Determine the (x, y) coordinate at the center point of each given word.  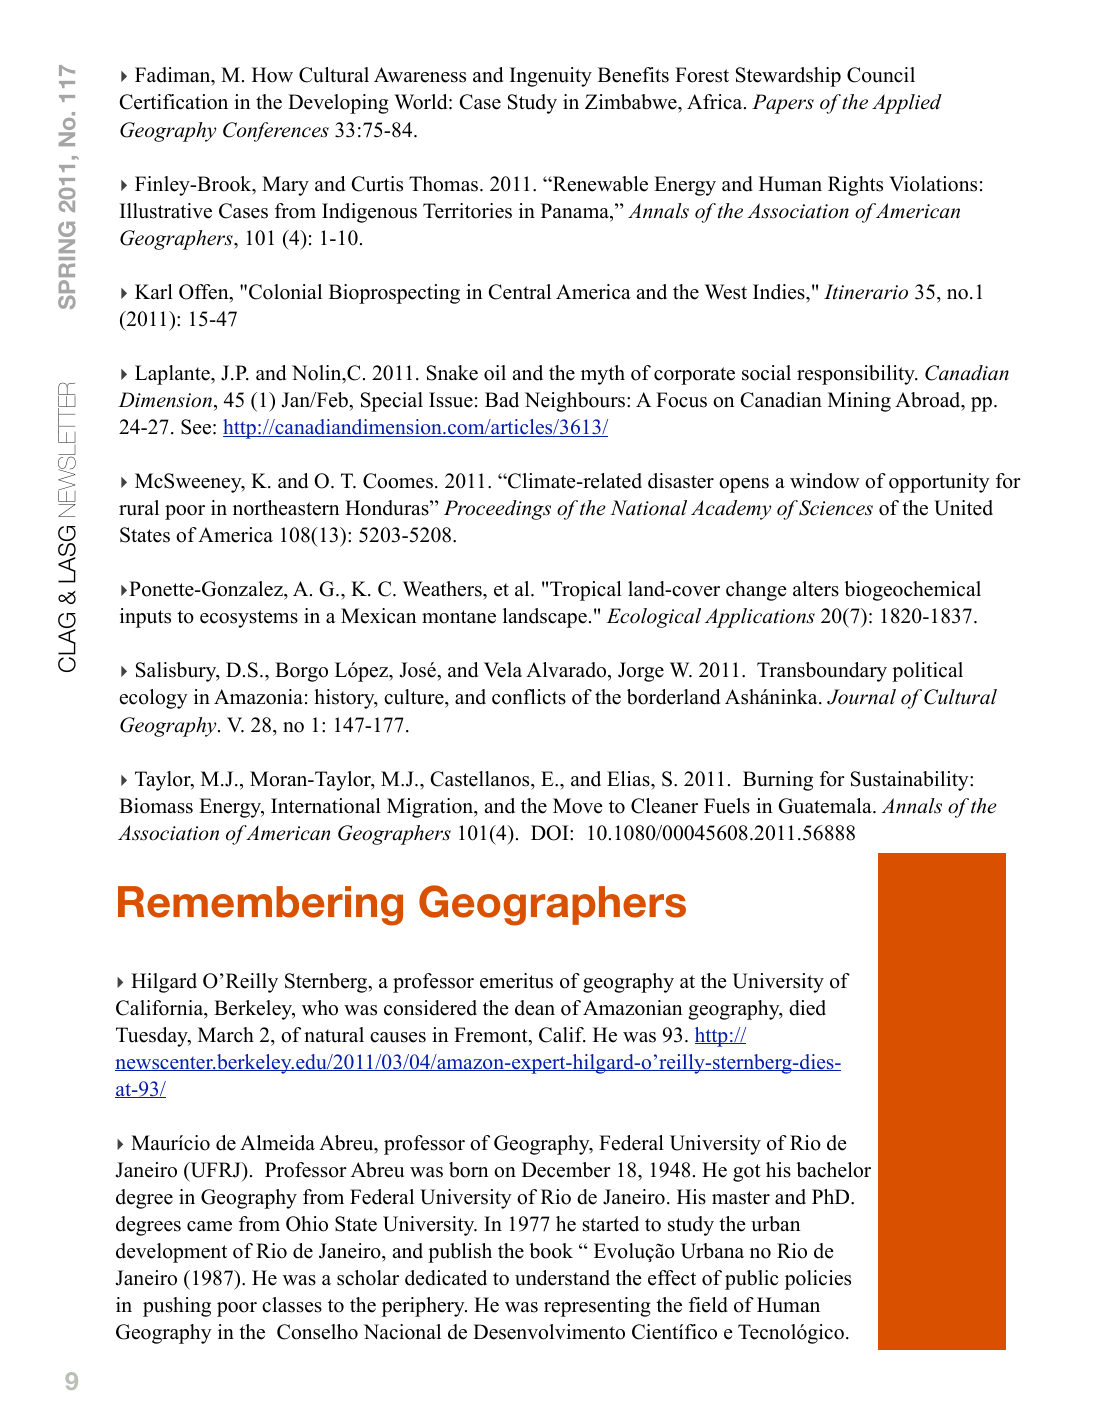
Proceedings (497, 510)
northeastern (286, 508)
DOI (551, 833)
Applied (907, 104)
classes (292, 1305)
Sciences (836, 508)
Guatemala (826, 806)
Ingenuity (551, 77)
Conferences (276, 132)
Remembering (260, 906)
